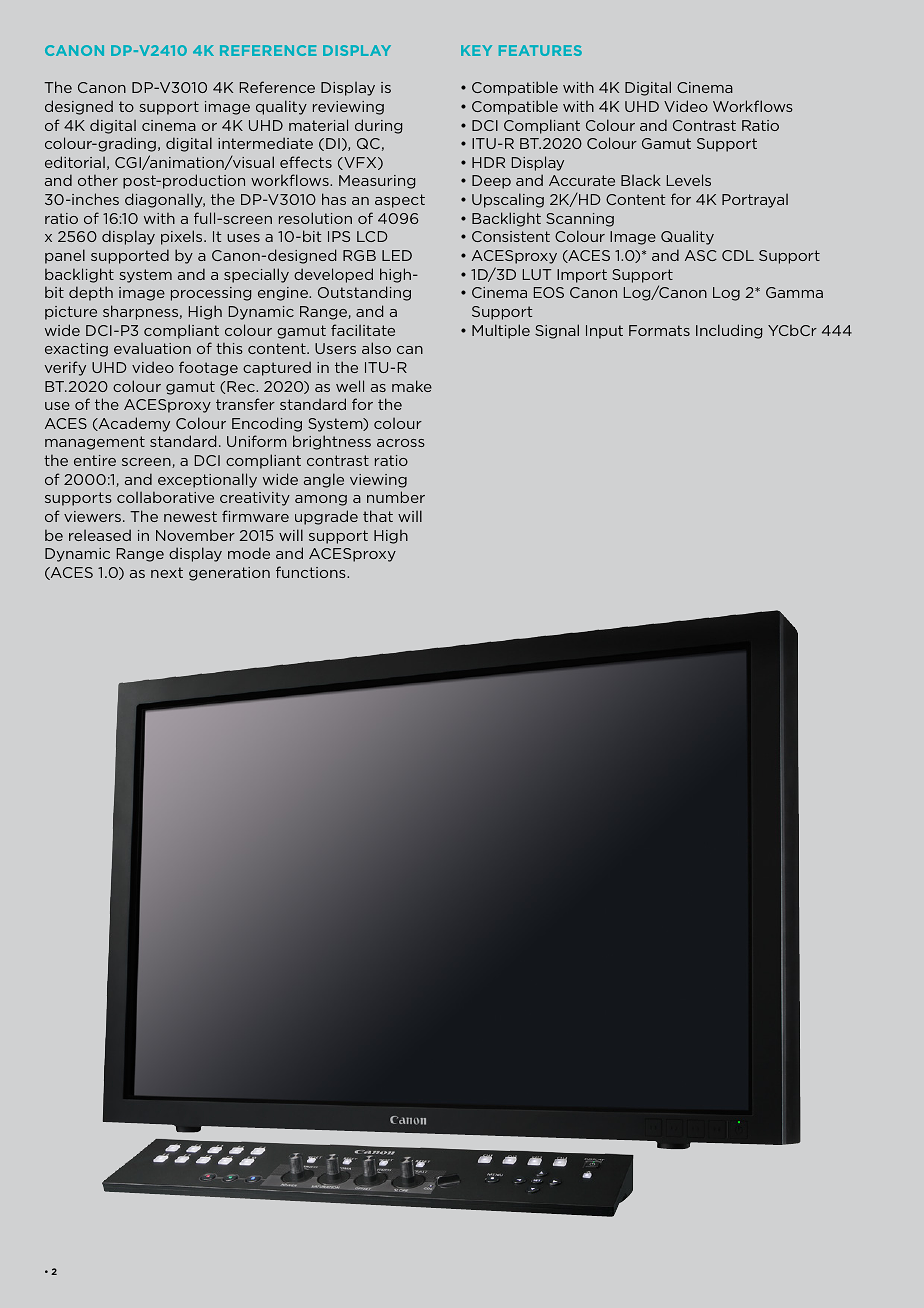 The height and width of the document is (1308, 924). What do you see at coordinates (401, 443) in the document?
I see `across` at bounding box center [401, 443].
